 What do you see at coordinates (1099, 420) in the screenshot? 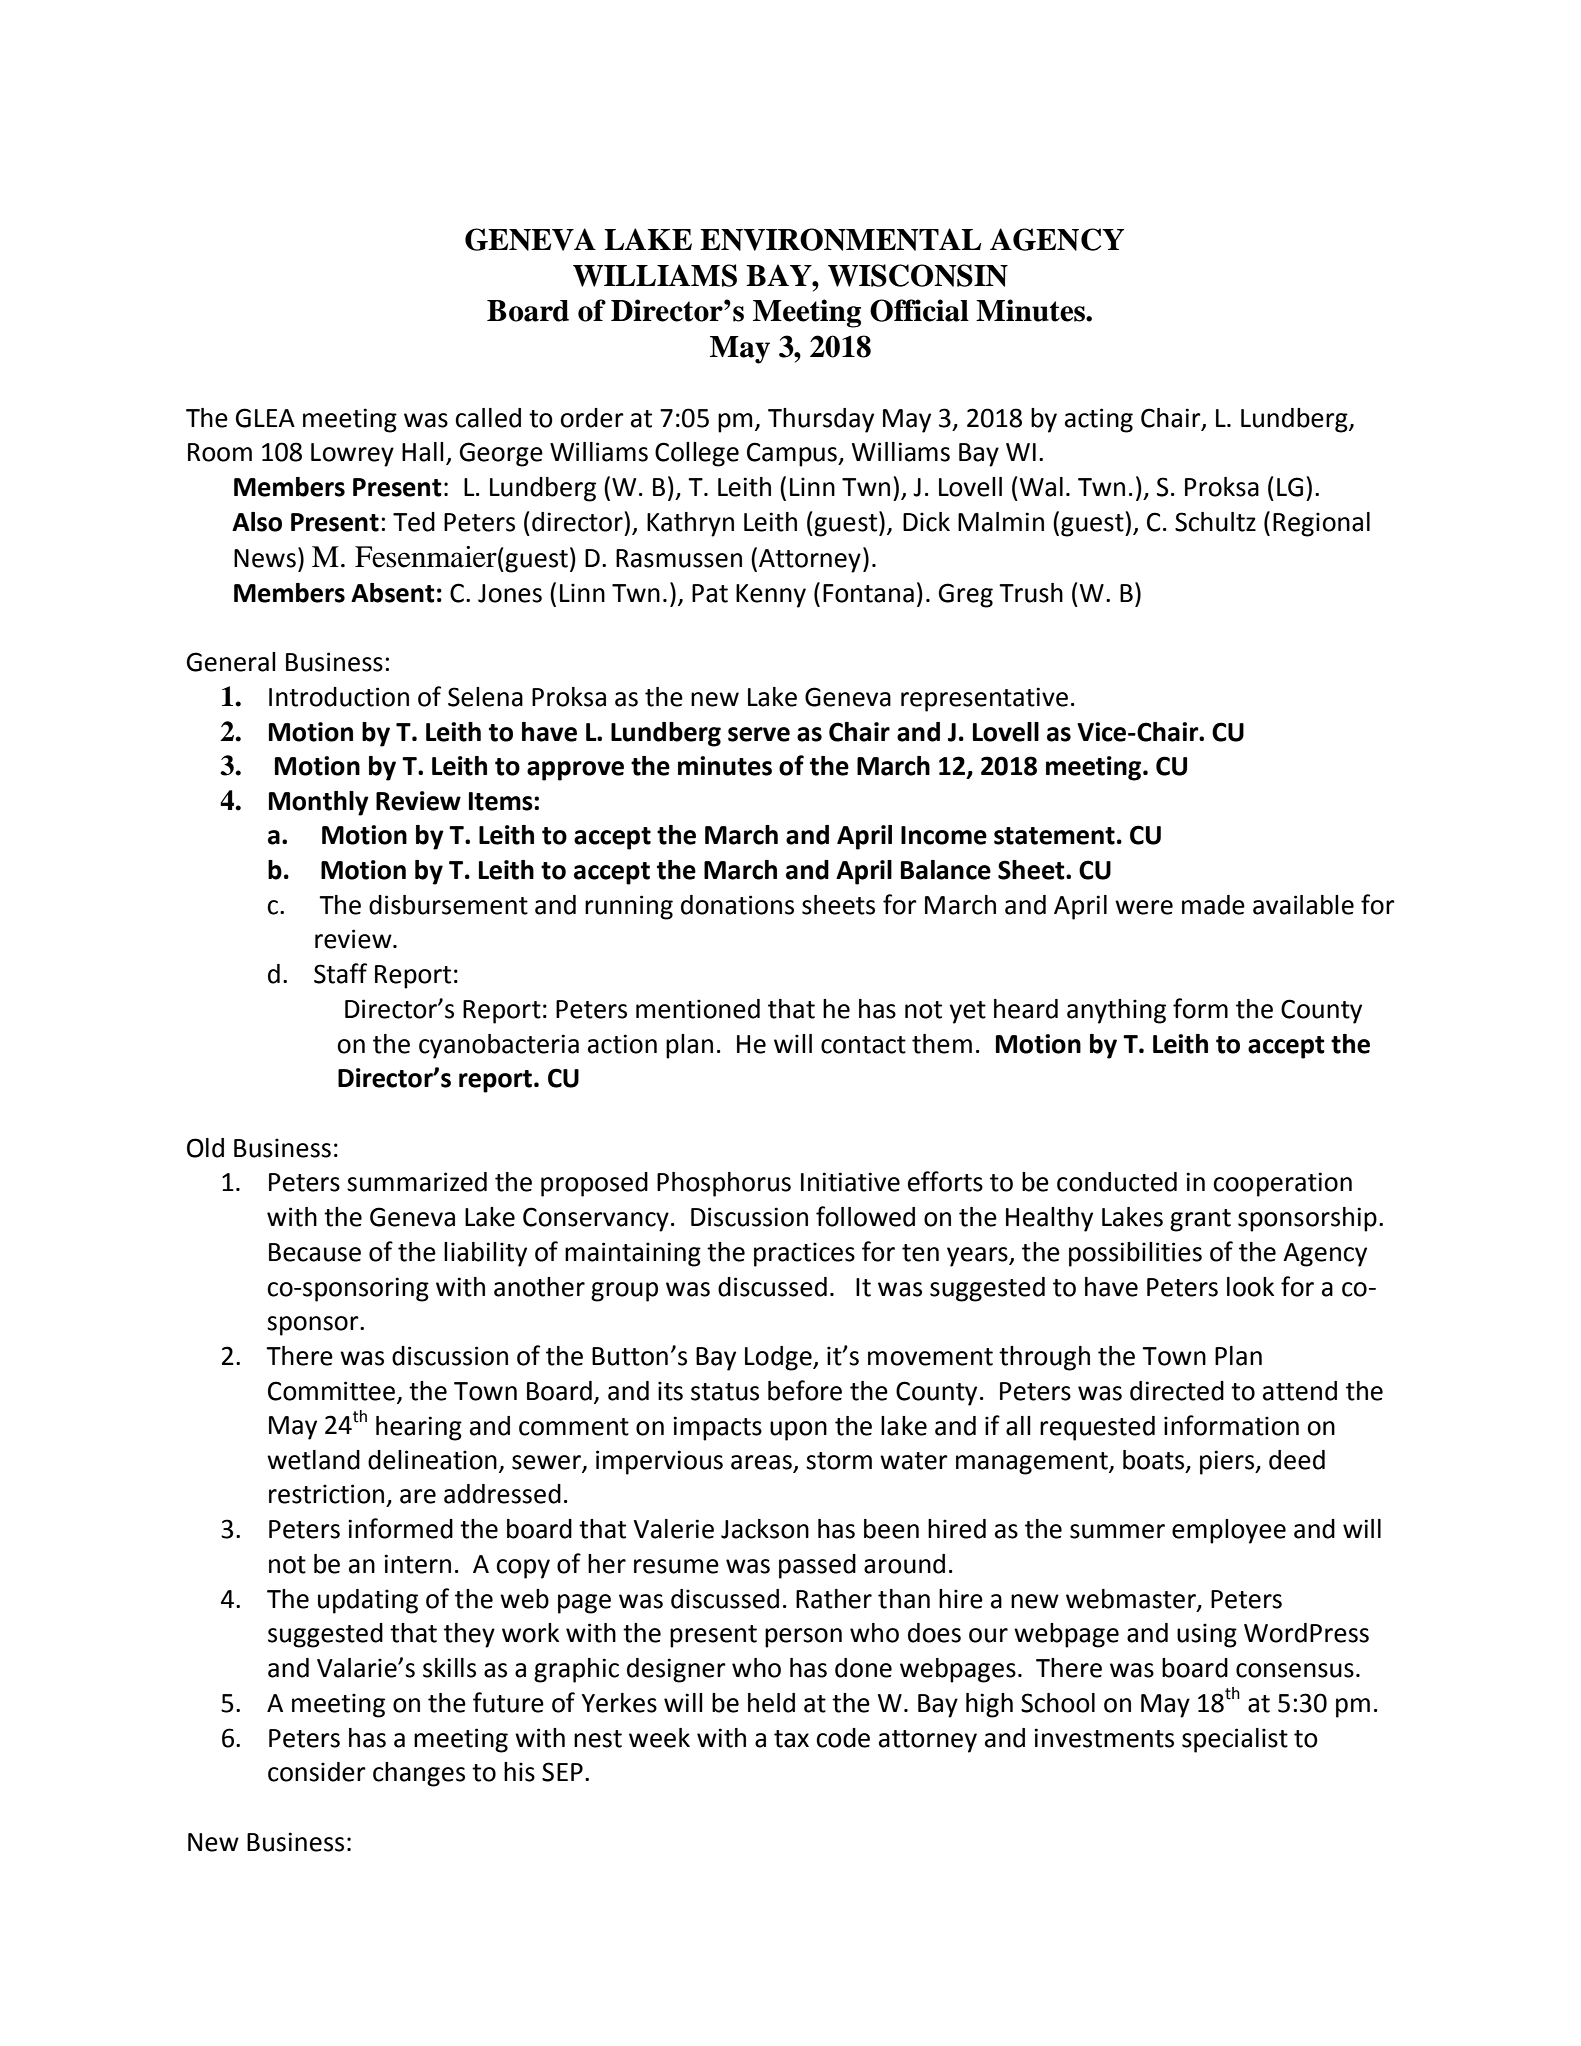
I see `acting` at bounding box center [1099, 420].
